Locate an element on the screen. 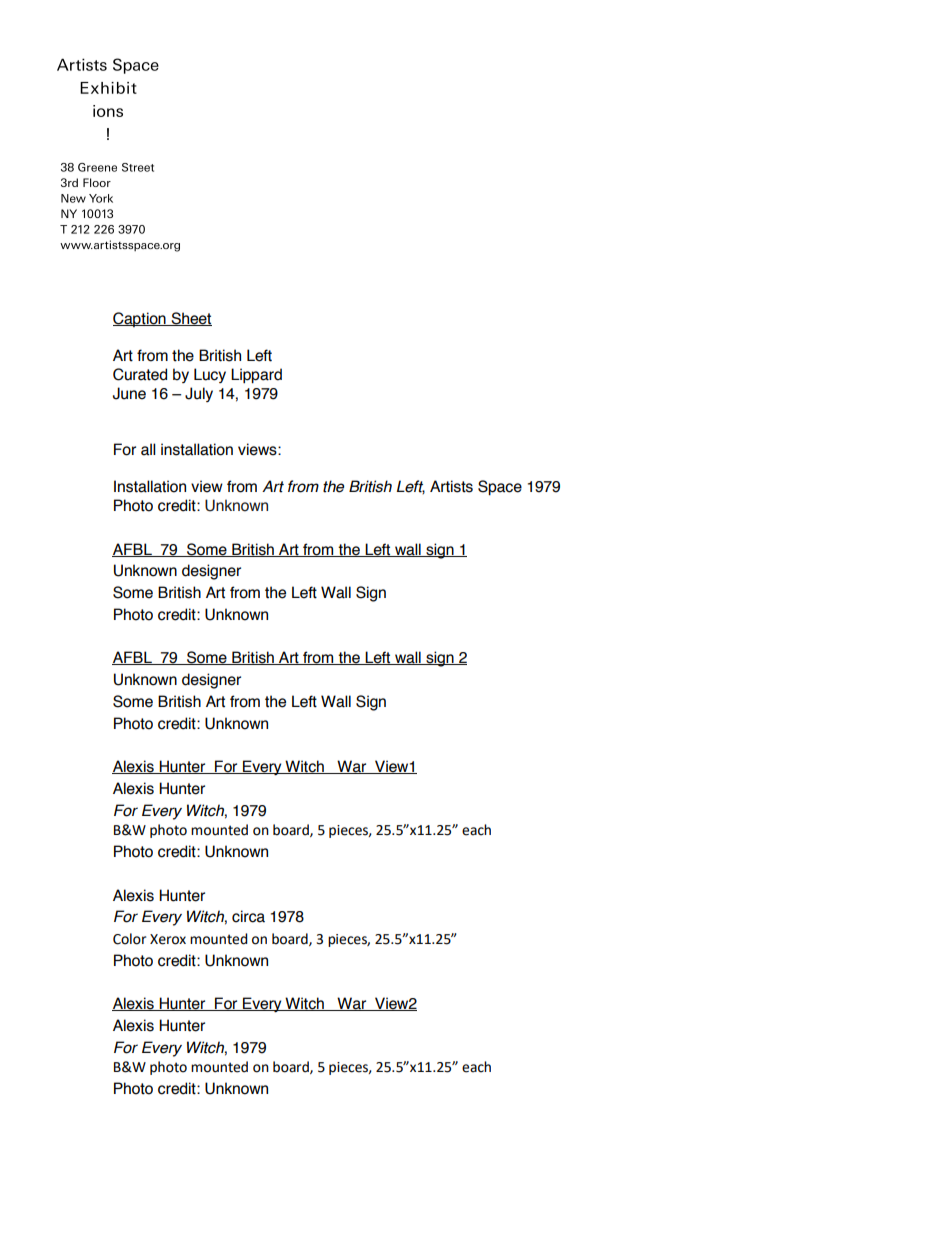  Xerox is located at coordinates (168, 939).
